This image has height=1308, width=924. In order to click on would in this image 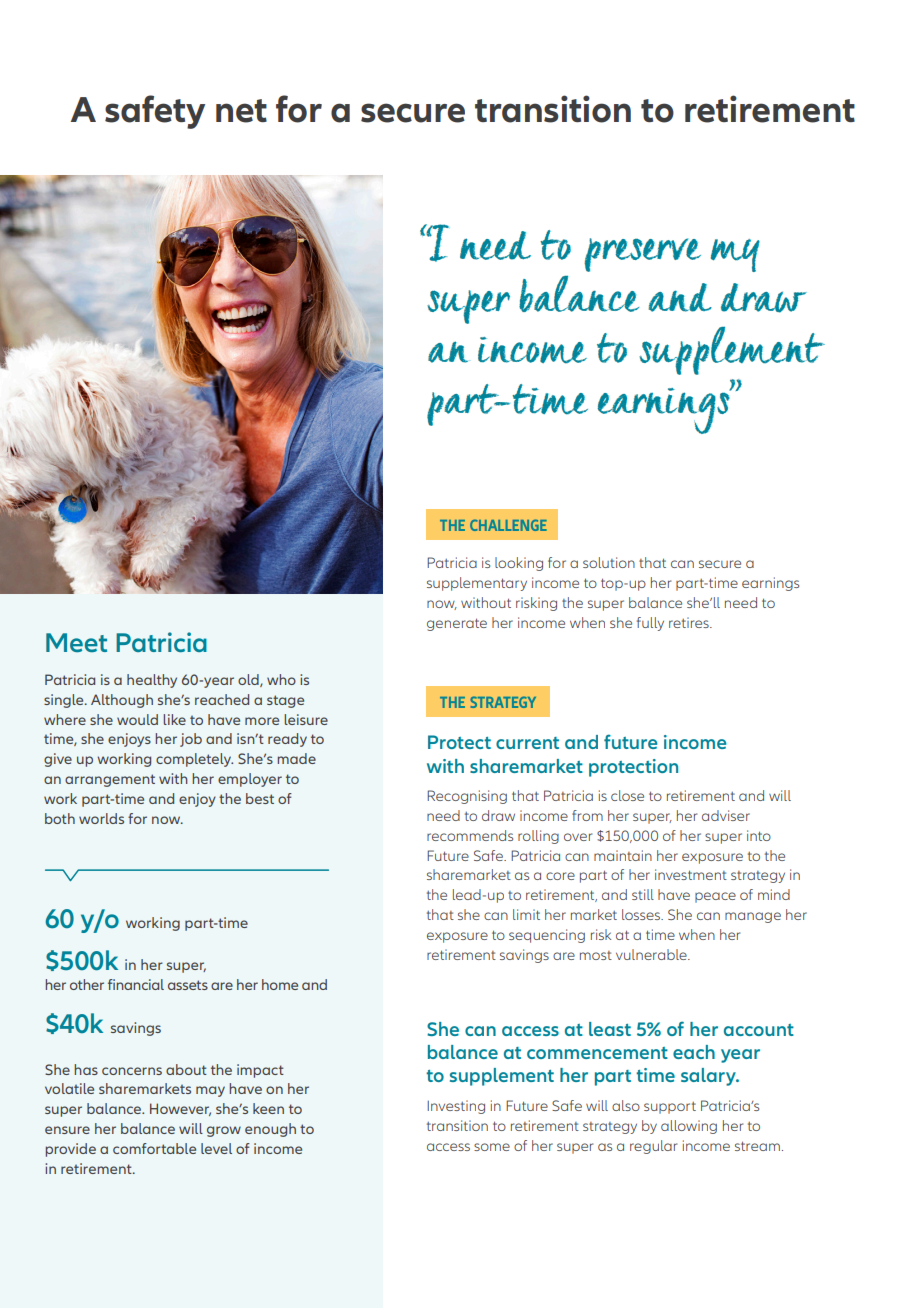, I will do `click(137, 719)`.
